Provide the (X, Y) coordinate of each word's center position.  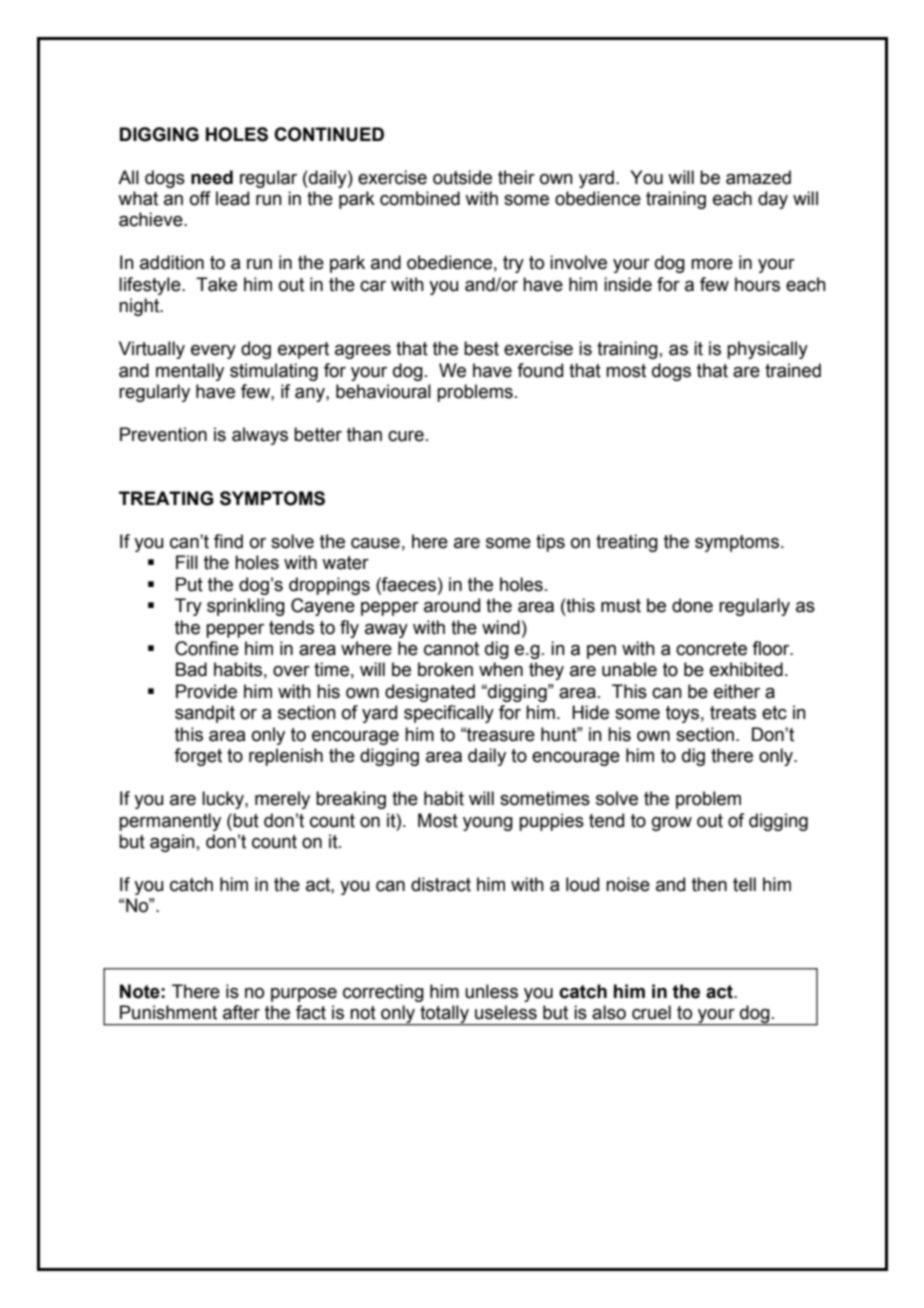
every (213, 352)
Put (189, 584)
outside (462, 177)
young (488, 824)
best (481, 348)
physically (767, 350)
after (241, 1012)
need (212, 177)
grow (672, 824)
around (452, 605)
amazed (758, 177)
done (692, 605)
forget (198, 757)
